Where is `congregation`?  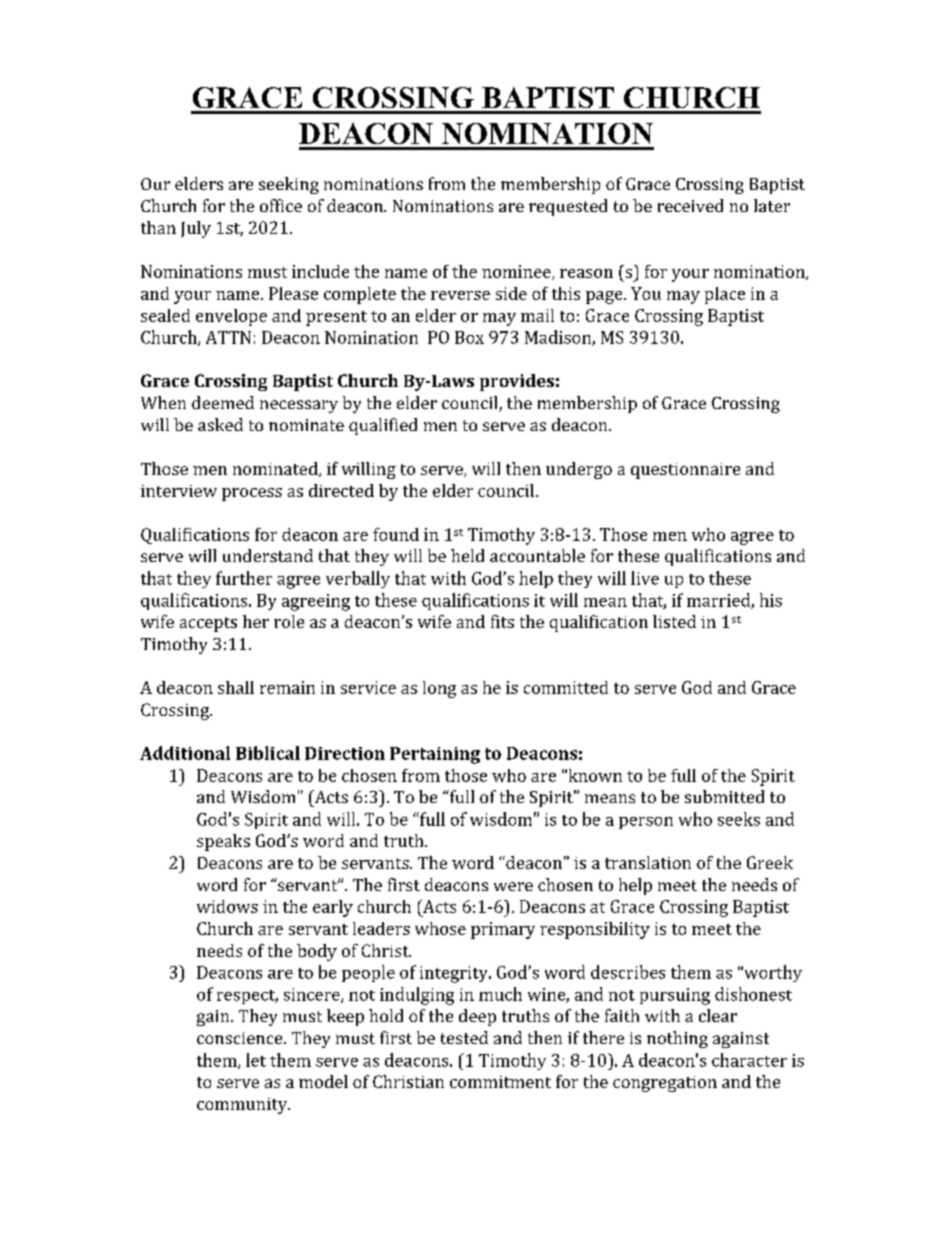 congregation is located at coordinates (665, 1084).
